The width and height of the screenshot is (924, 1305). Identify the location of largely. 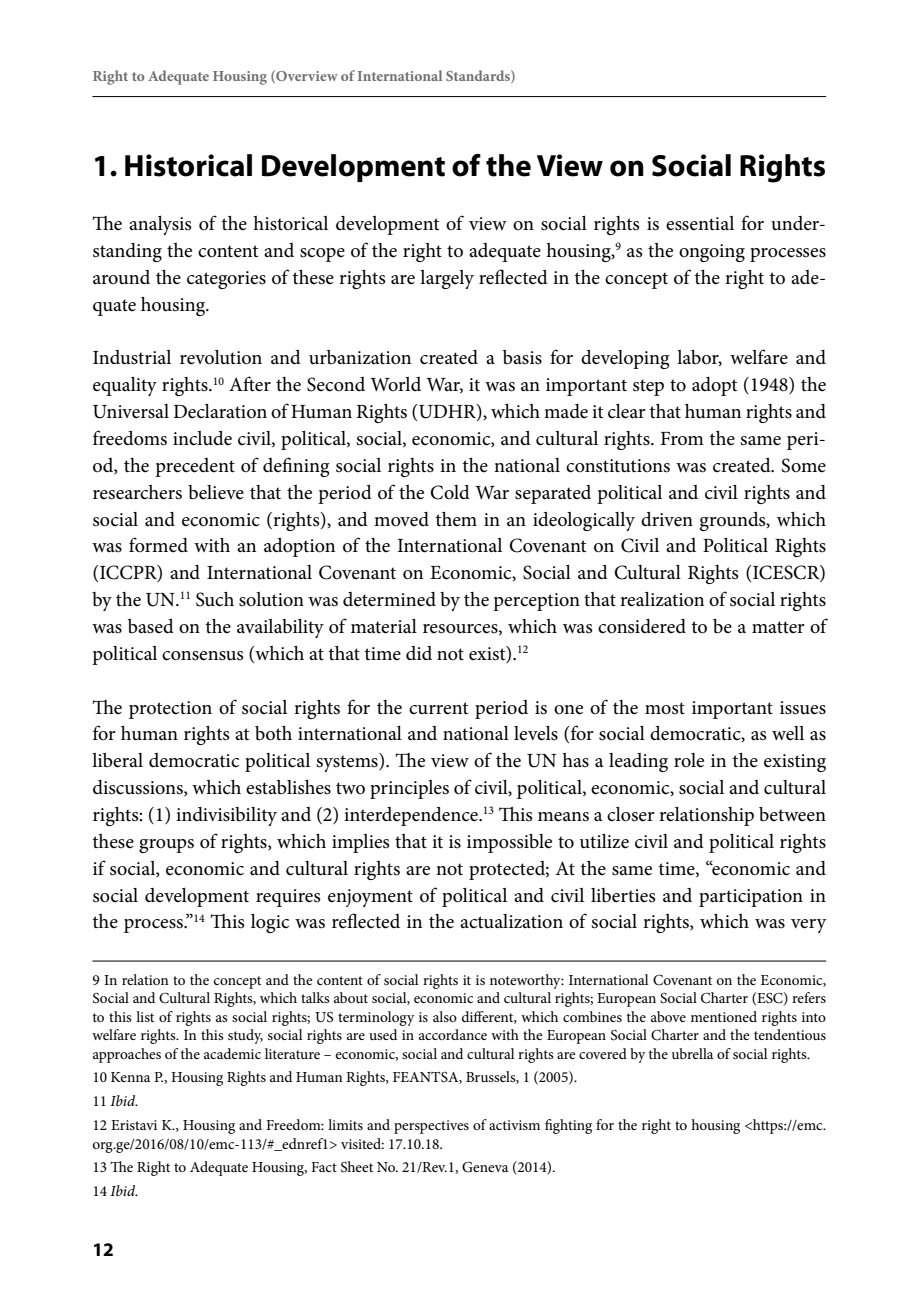
(447, 279).
